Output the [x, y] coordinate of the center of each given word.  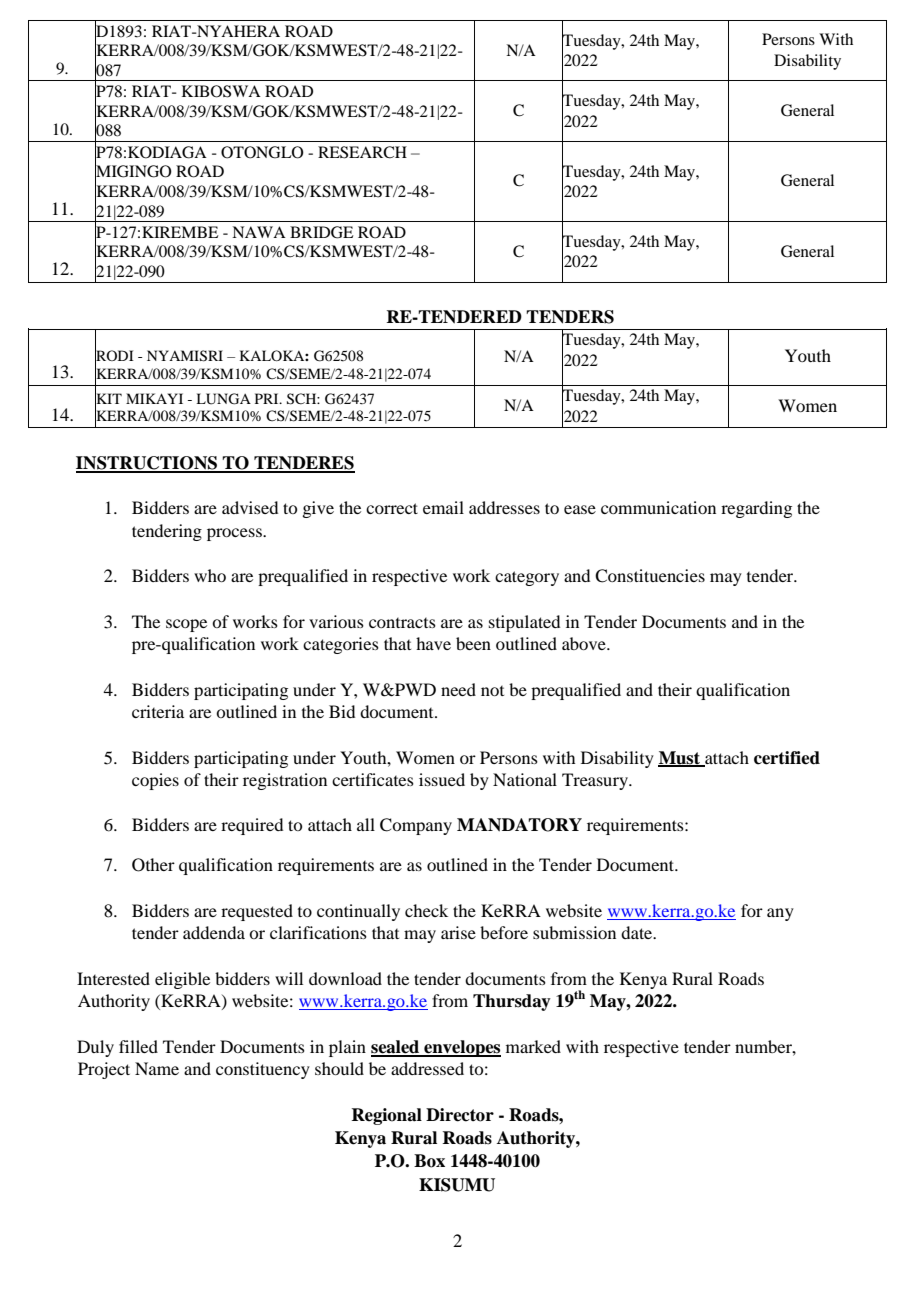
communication [658, 507]
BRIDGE [322, 232]
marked [533, 1046]
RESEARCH [362, 152]
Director [460, 1115]
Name [157, 1068]
